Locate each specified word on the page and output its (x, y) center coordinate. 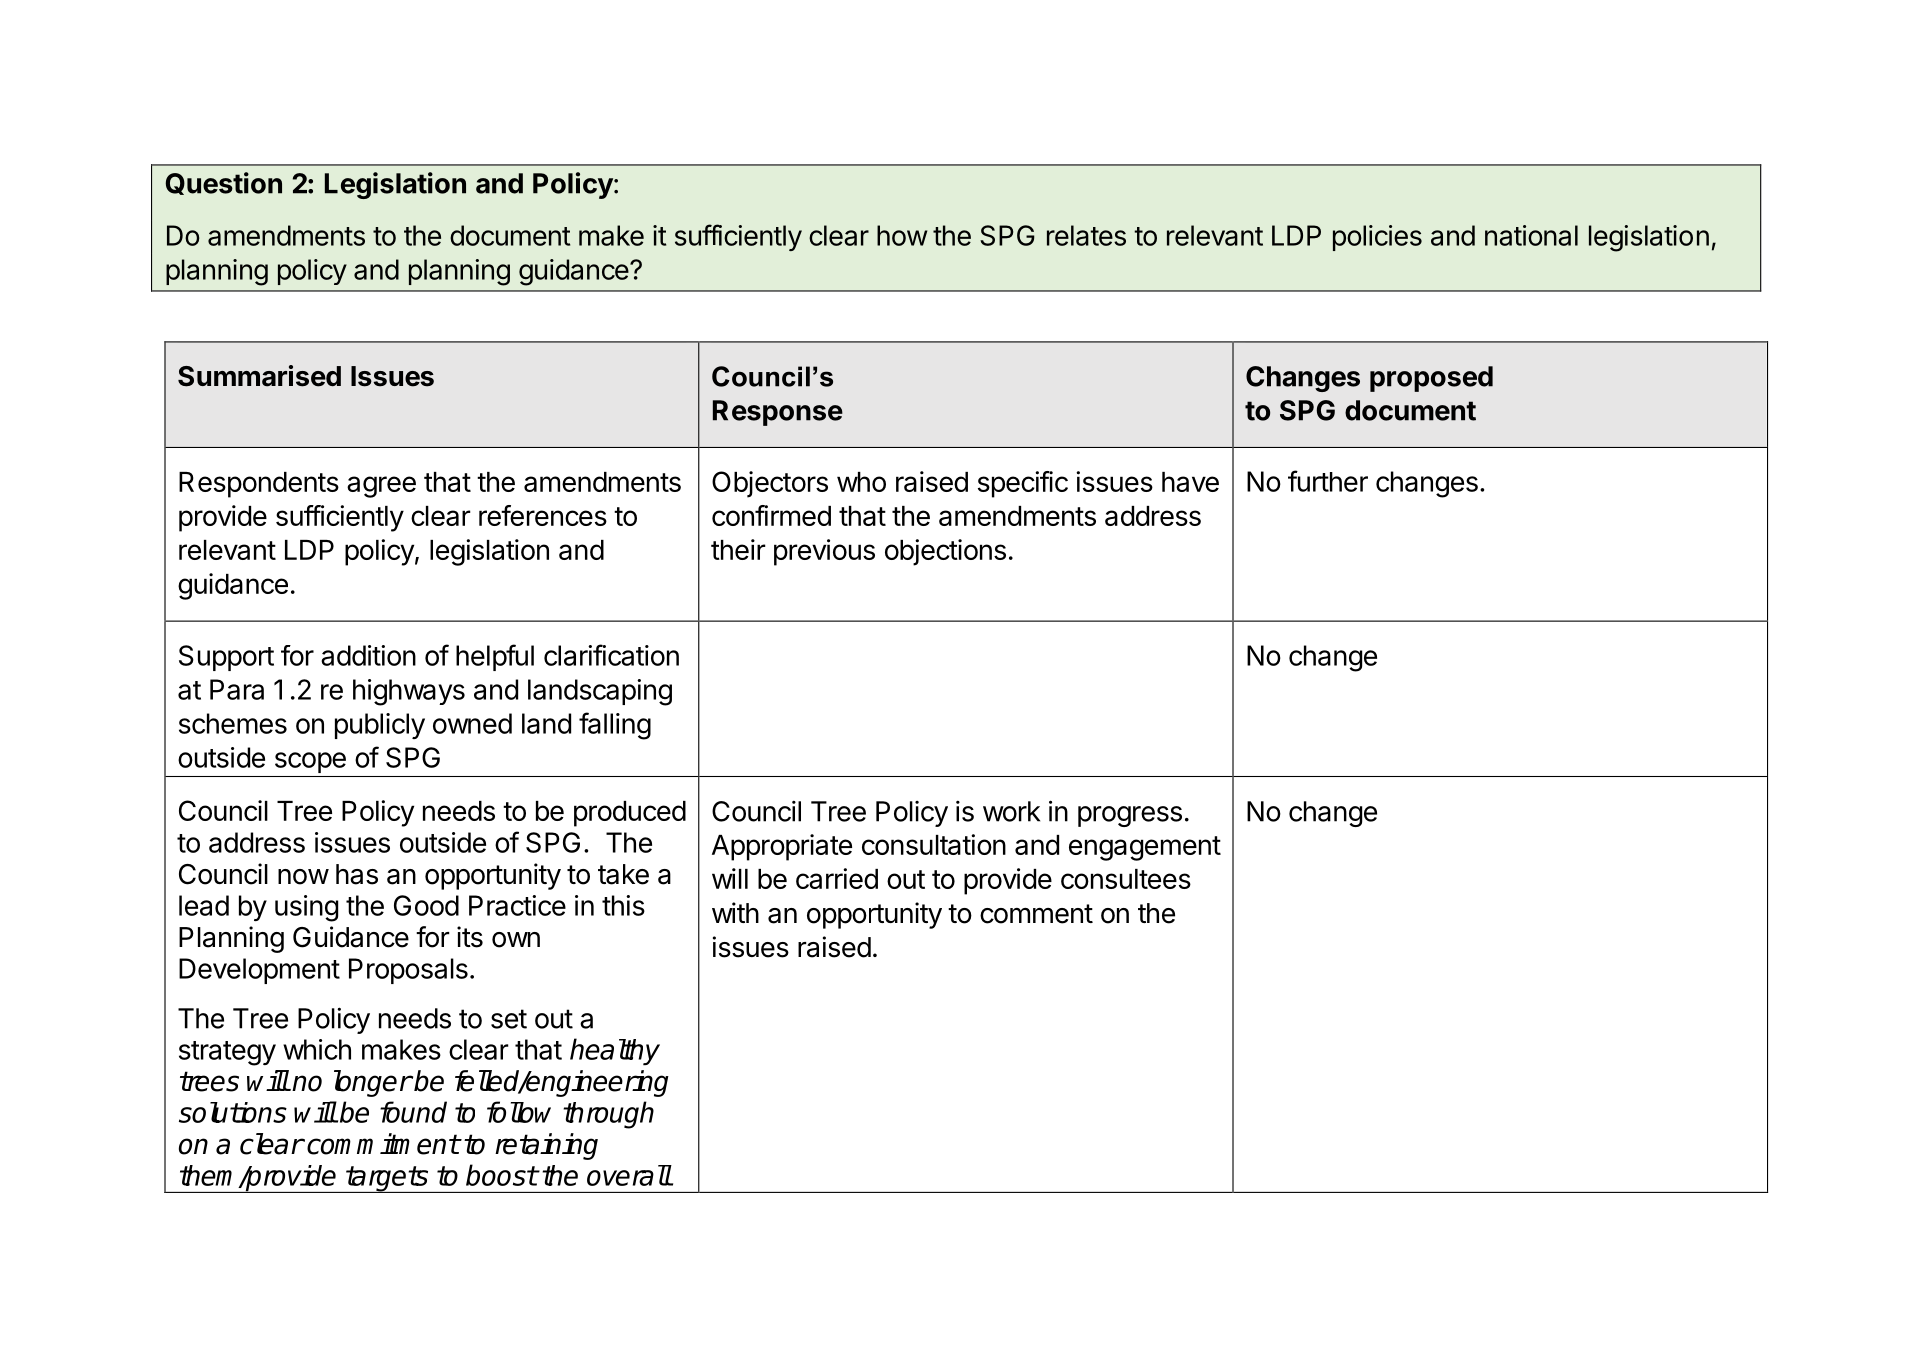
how (902, 235)
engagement (1145, 848)
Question (224, 183)
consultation (934, 844)
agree (381, 487)
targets (387, 1179)
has (357, 874)
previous (824, 552)
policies (1377, 238)
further (1328, 481)
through (608, 1115)
